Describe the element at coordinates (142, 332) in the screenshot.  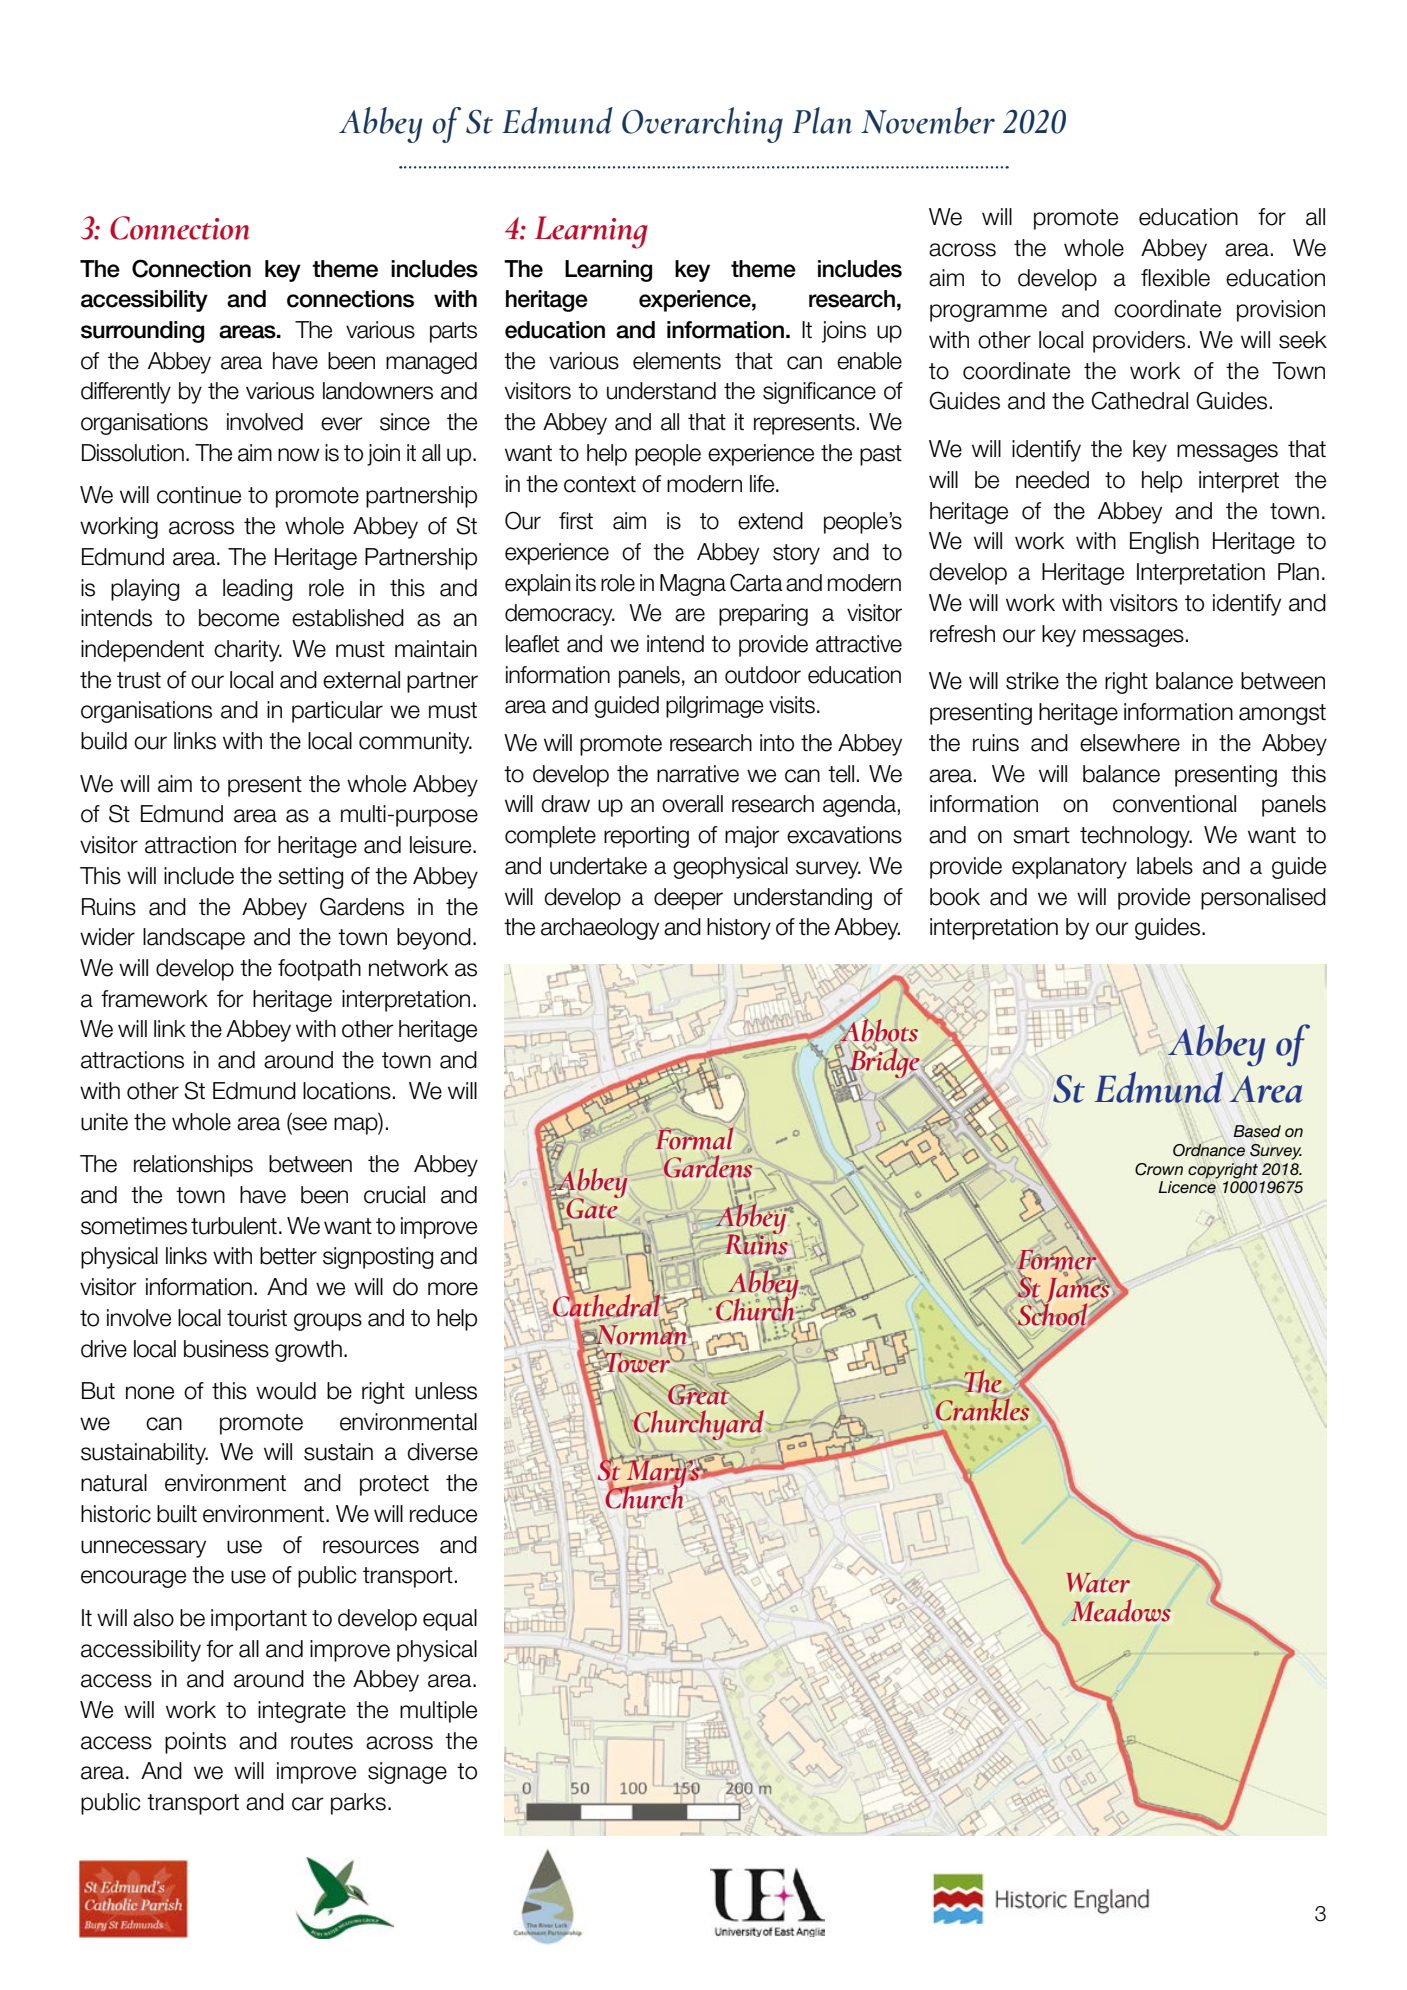
I see `surrounding` at that location.
